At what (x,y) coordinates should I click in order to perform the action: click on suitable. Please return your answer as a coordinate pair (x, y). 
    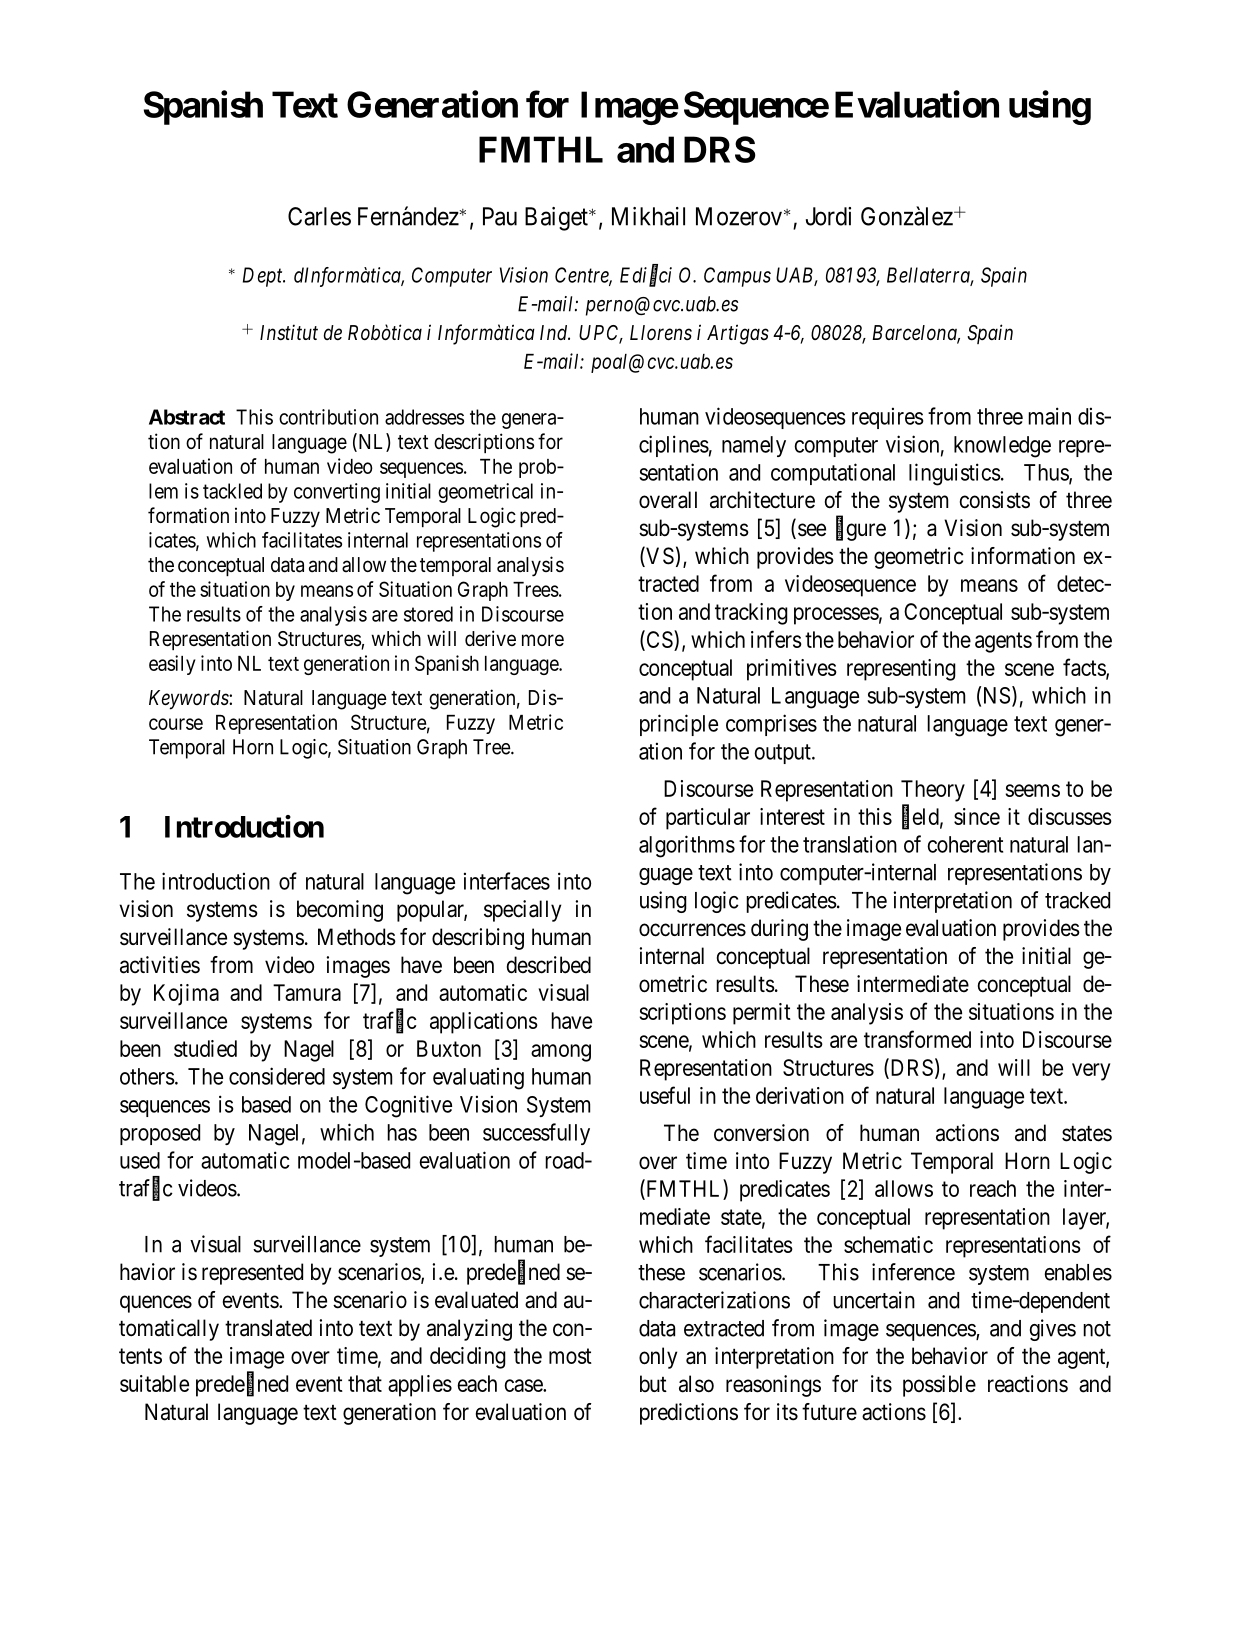
    Looking at the image, I should click on (154, 1383).
